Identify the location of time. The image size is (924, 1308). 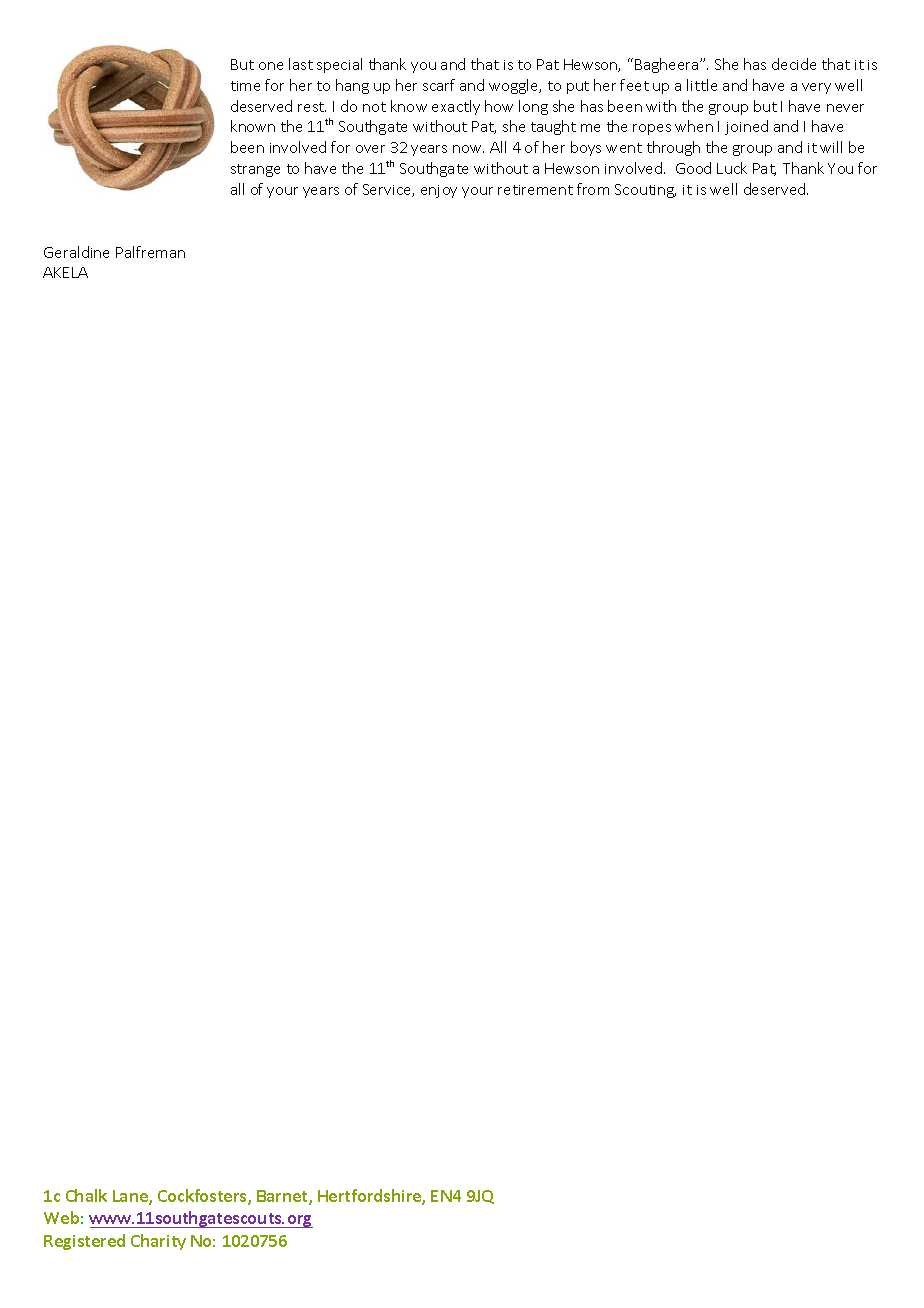
(245, 86).
